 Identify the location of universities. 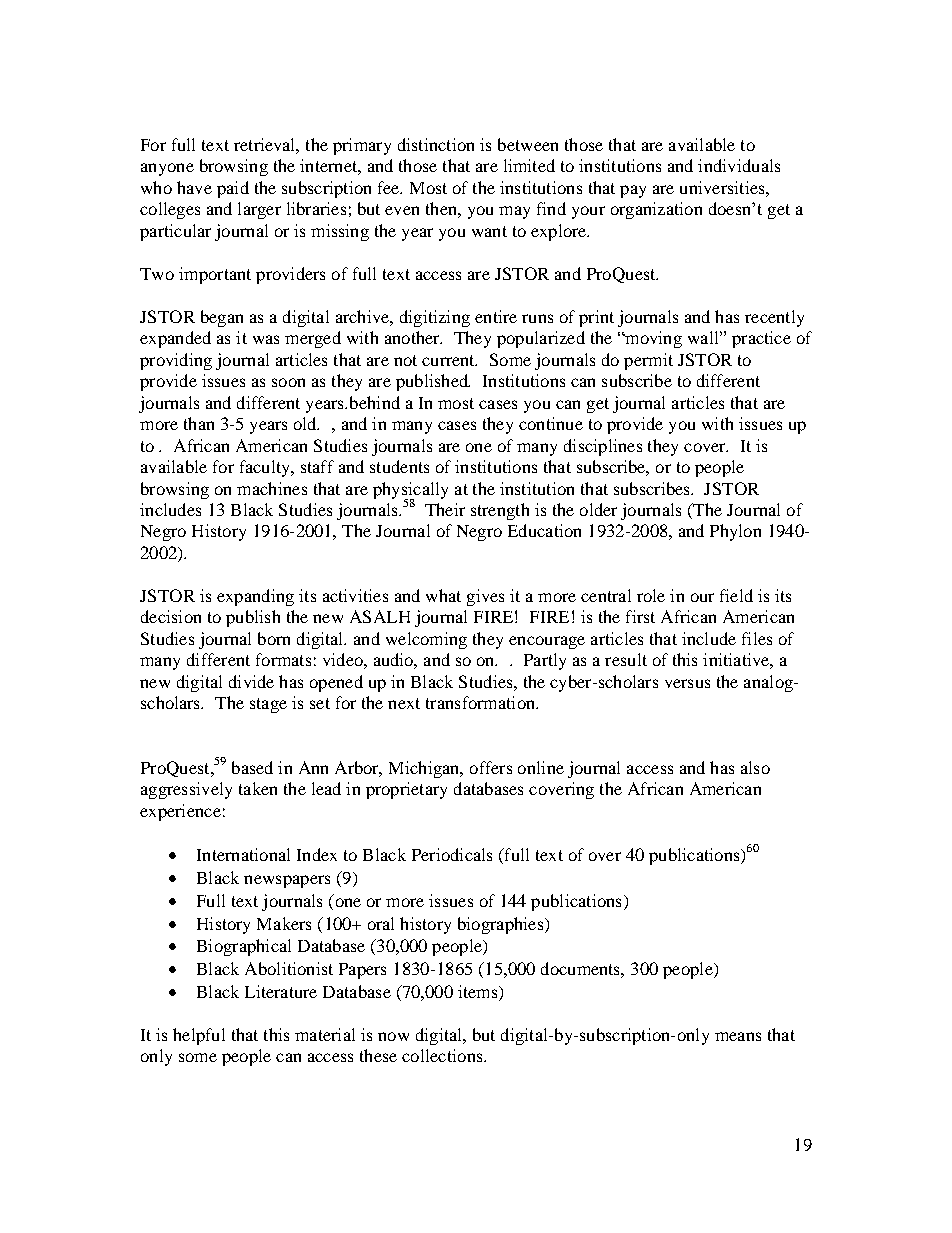
(723, 187).
